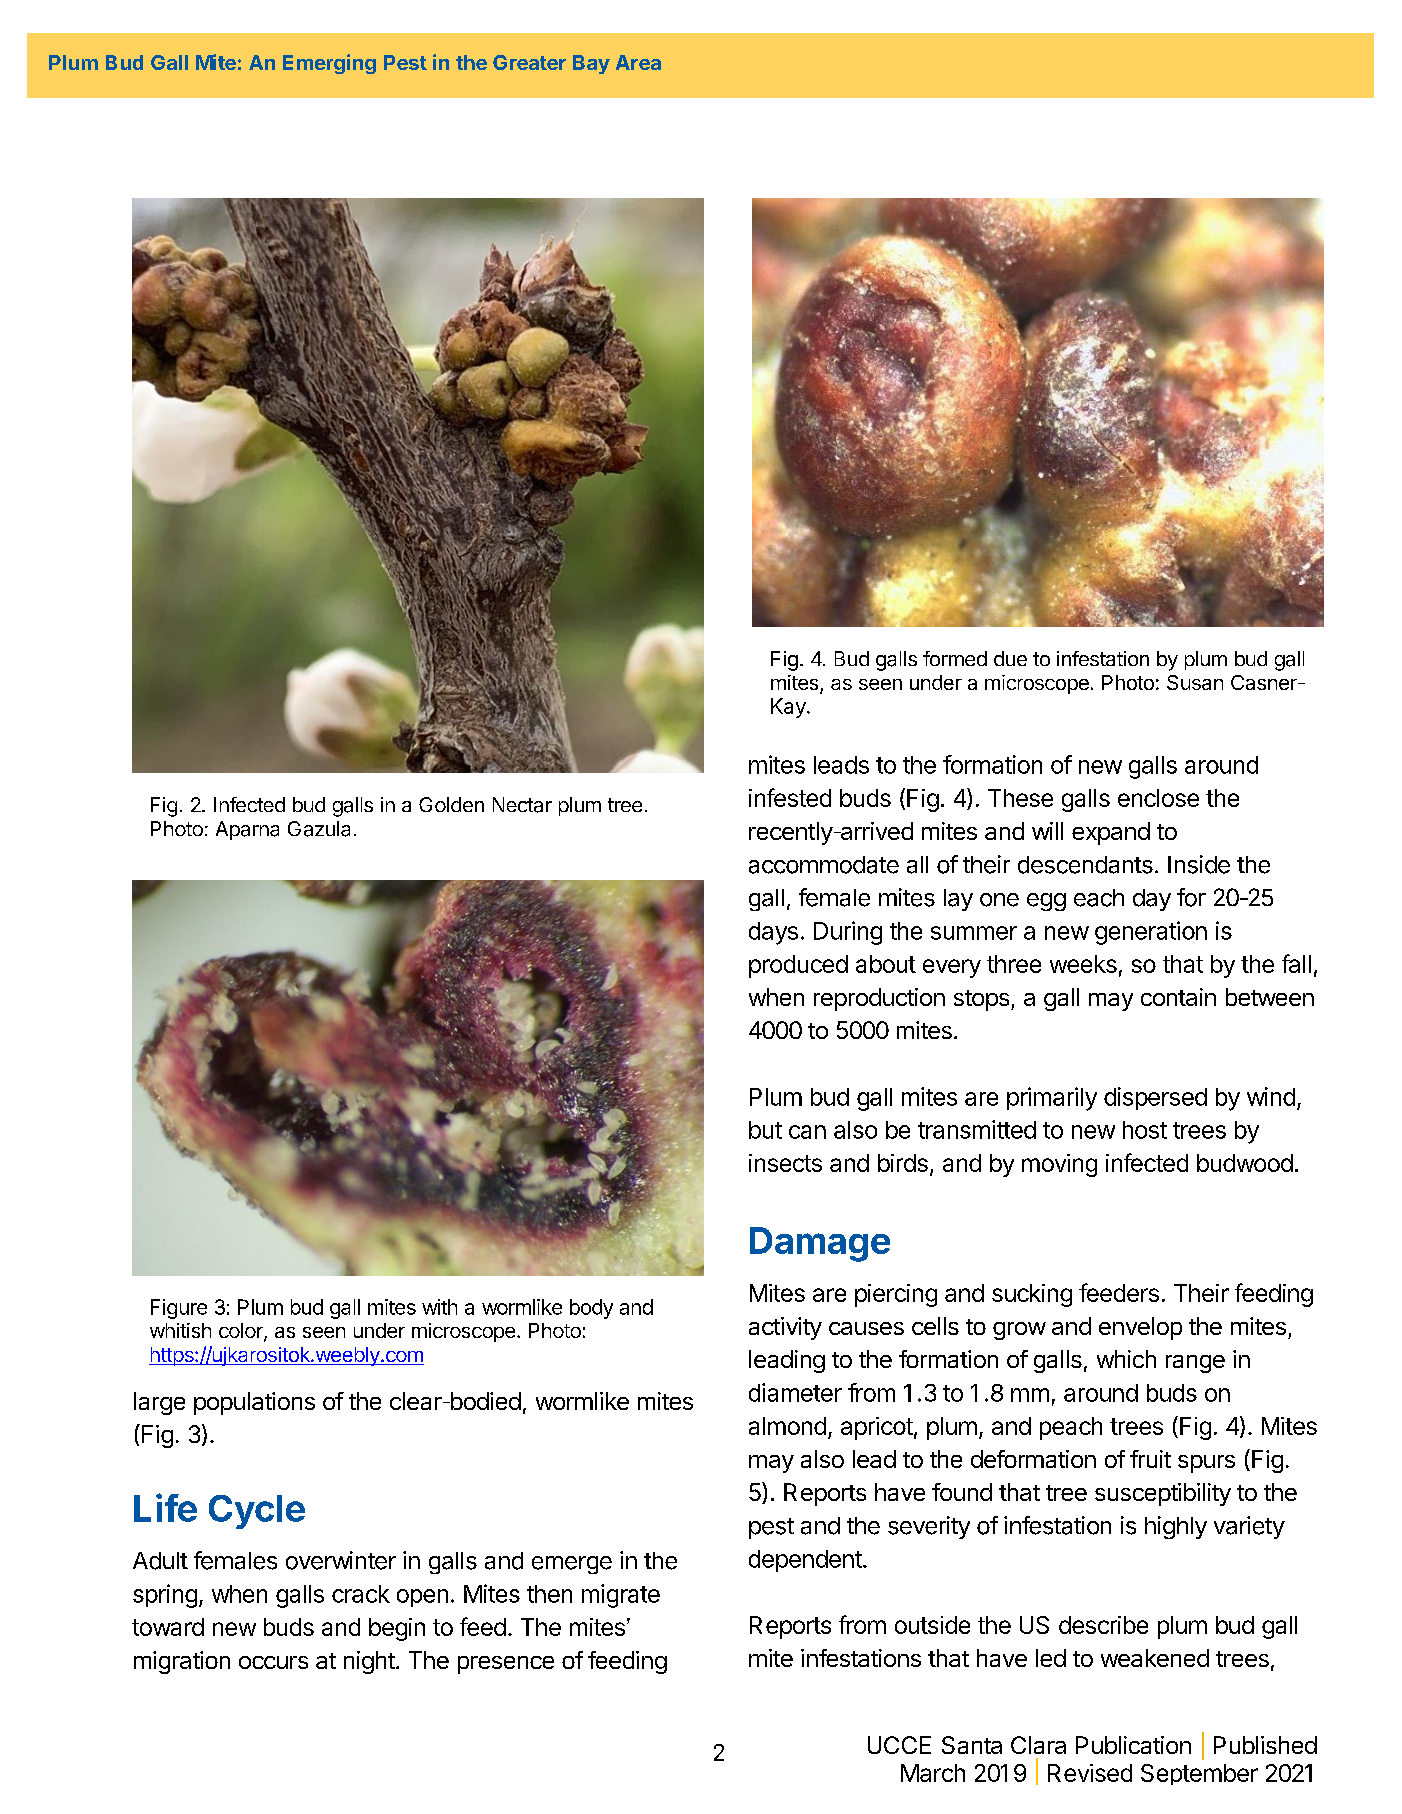  What do you see at coordinates (1195, 682) in the screenshot?
I see `Susan` at bounding box center [1195, 682].
